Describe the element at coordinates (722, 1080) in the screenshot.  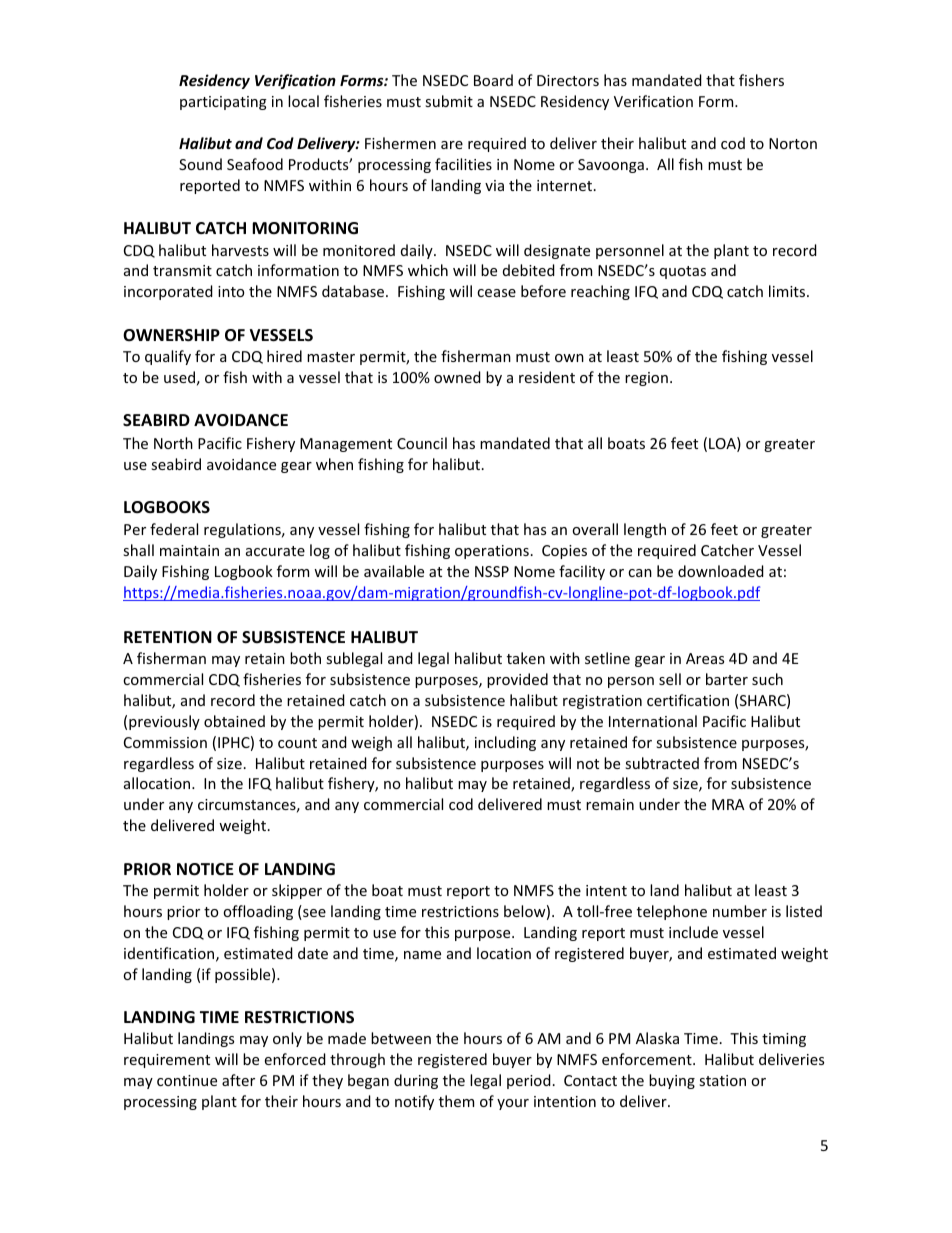
I see `station` at that location.
